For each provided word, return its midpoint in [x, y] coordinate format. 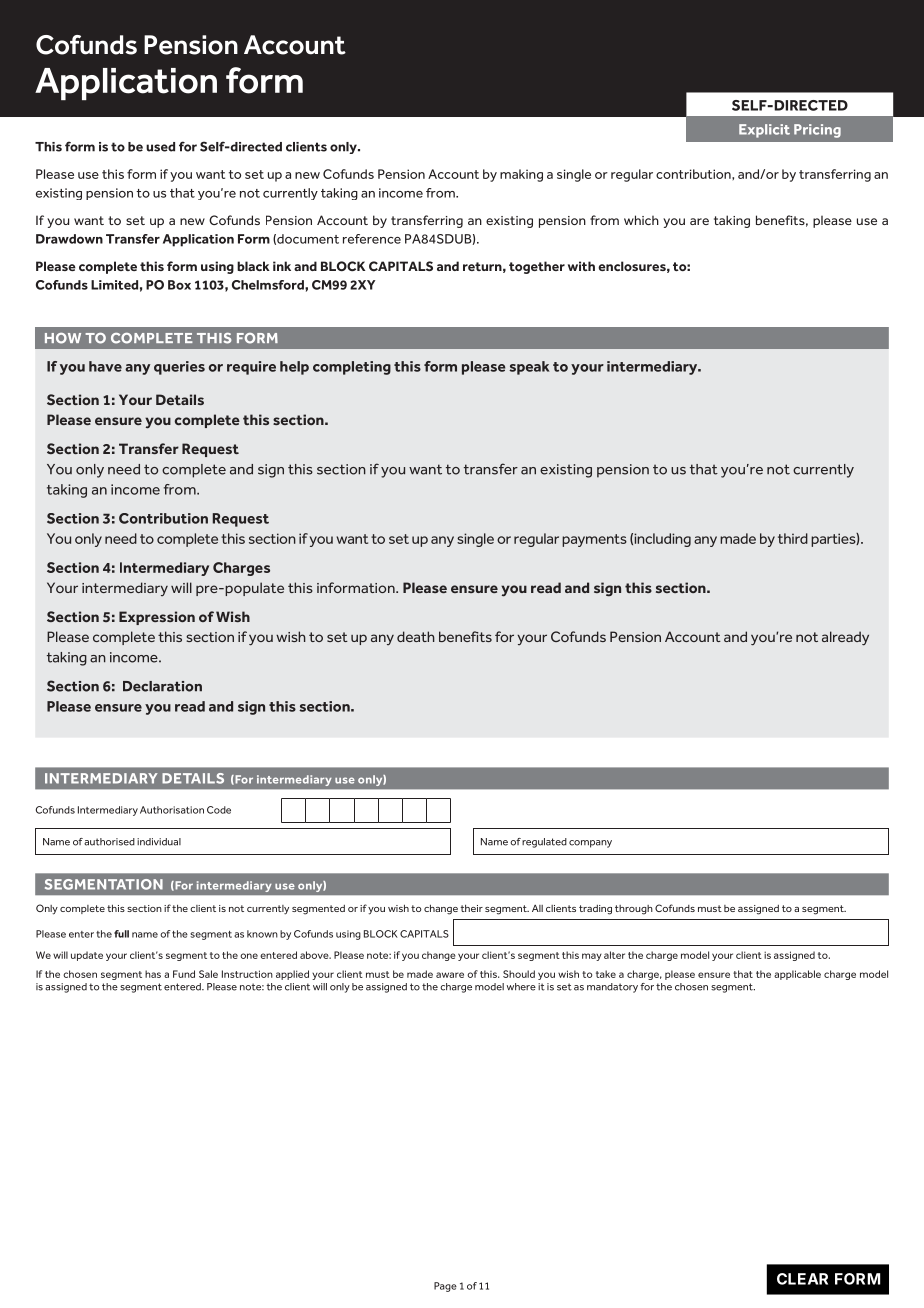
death [416, 636]
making [521, 175]
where [521, 987]
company [590, 844]
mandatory [612, 988]
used [160, 147]
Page [445, 1287]
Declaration [162, 686]
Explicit [764, 131]
